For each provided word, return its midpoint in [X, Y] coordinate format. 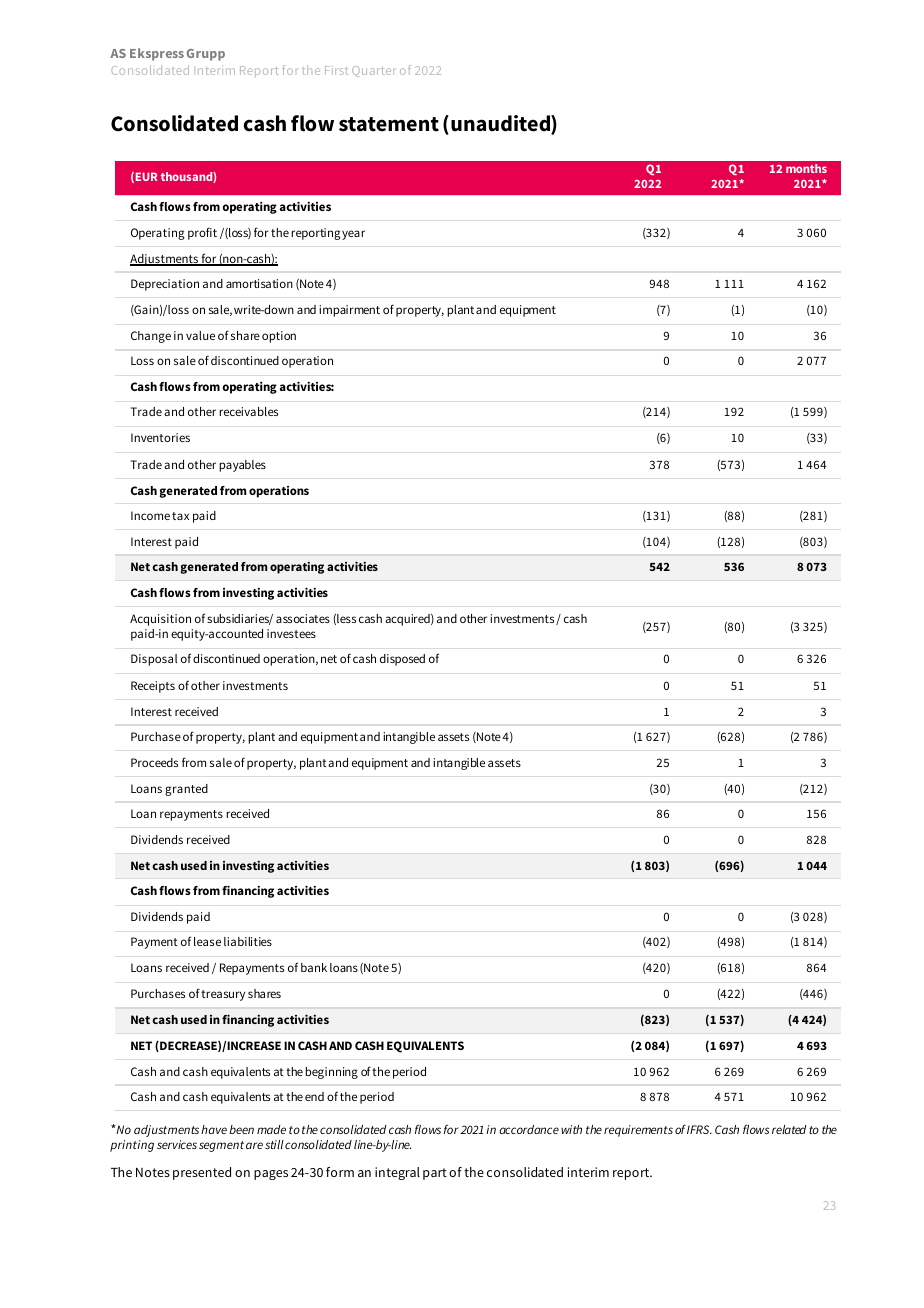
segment [221, 1146]
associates [303, 618]
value [200, 335]
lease [207, 941]
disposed [402, 660]
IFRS [699, 1129]
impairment [349, 311]
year [353, 235]
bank [314, 967]
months [806, 168]
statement [389, 124]
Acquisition [160, 620]
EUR [147, 176]
